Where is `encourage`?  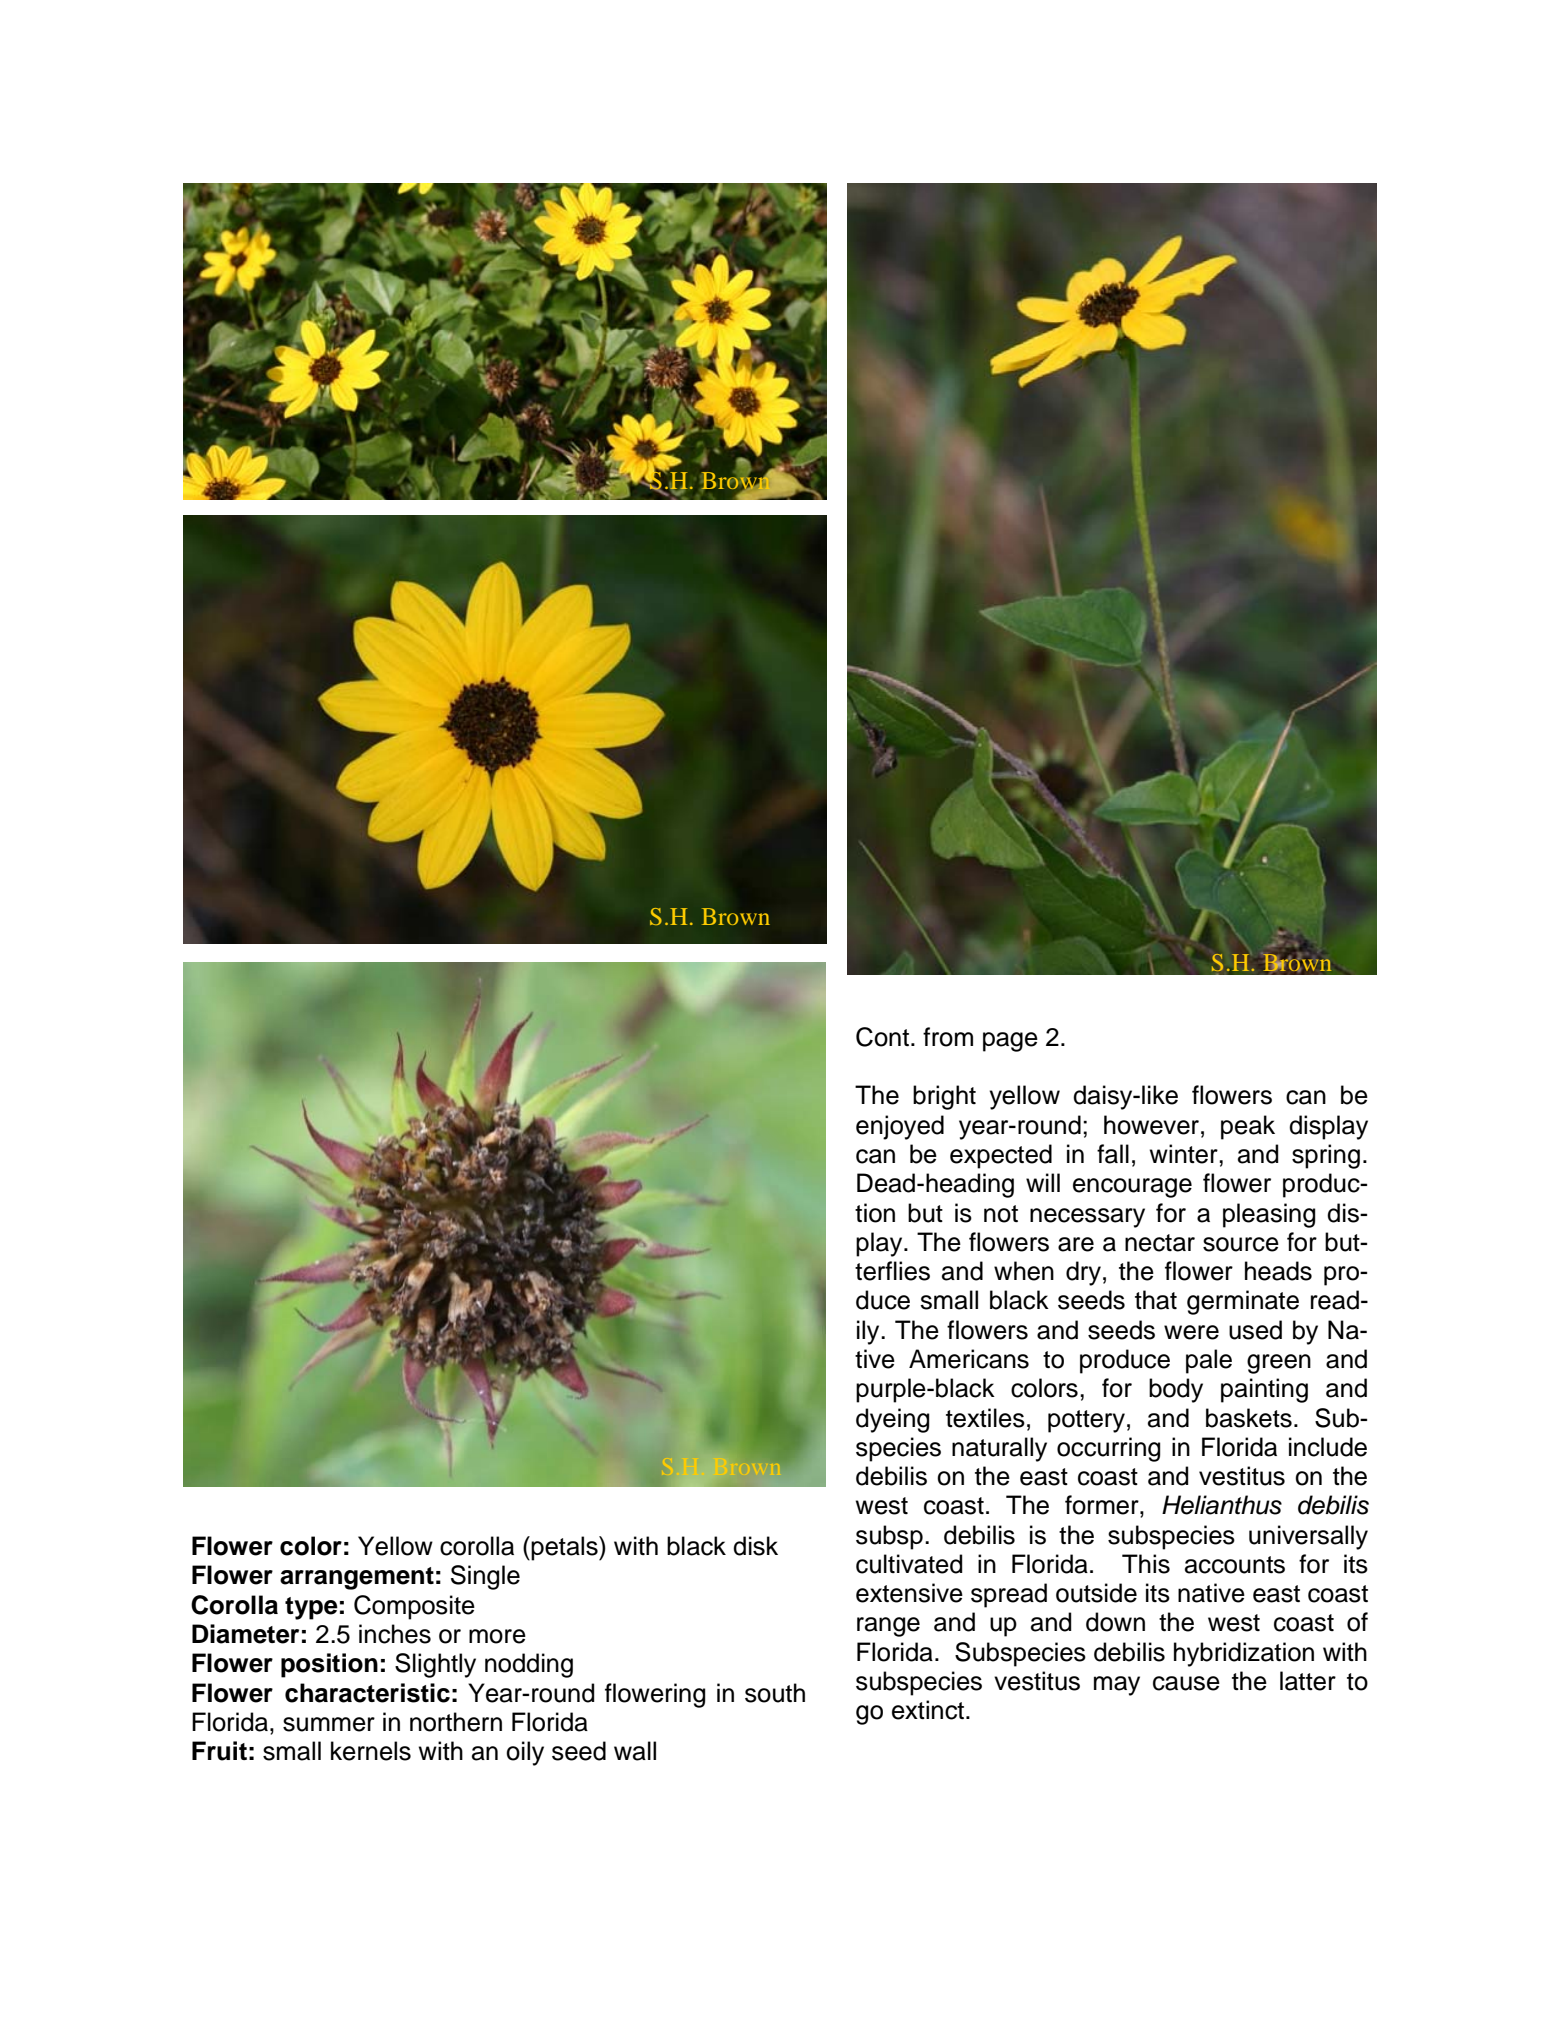 encourage is located at coordinates (1132, 1188).
